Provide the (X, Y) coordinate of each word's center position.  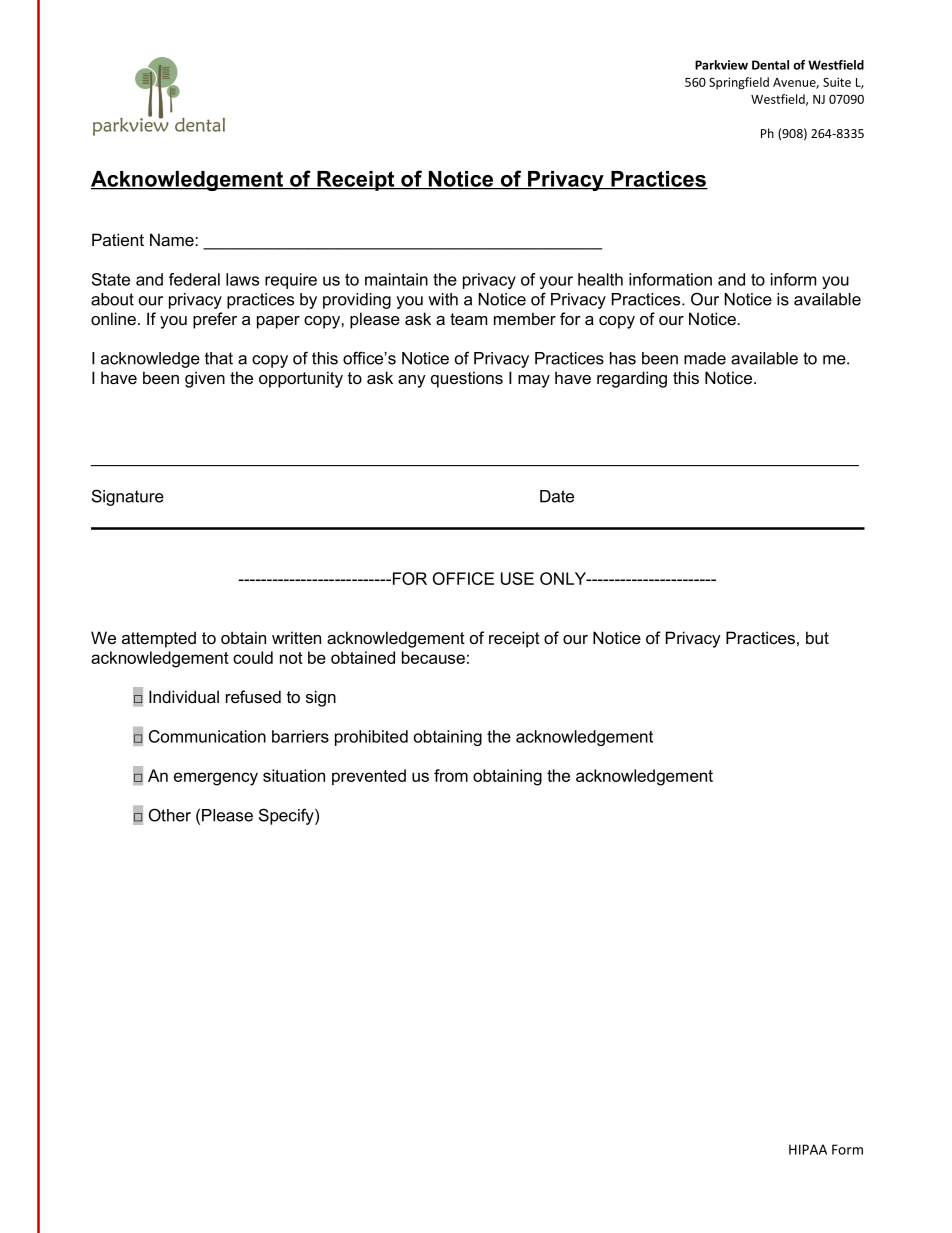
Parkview (721, 65)
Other (170, 815)
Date (557, 496)
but (817, 637)
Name (173, 240)
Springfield (739, 83)
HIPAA (808, 1149)
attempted (159, 639)
